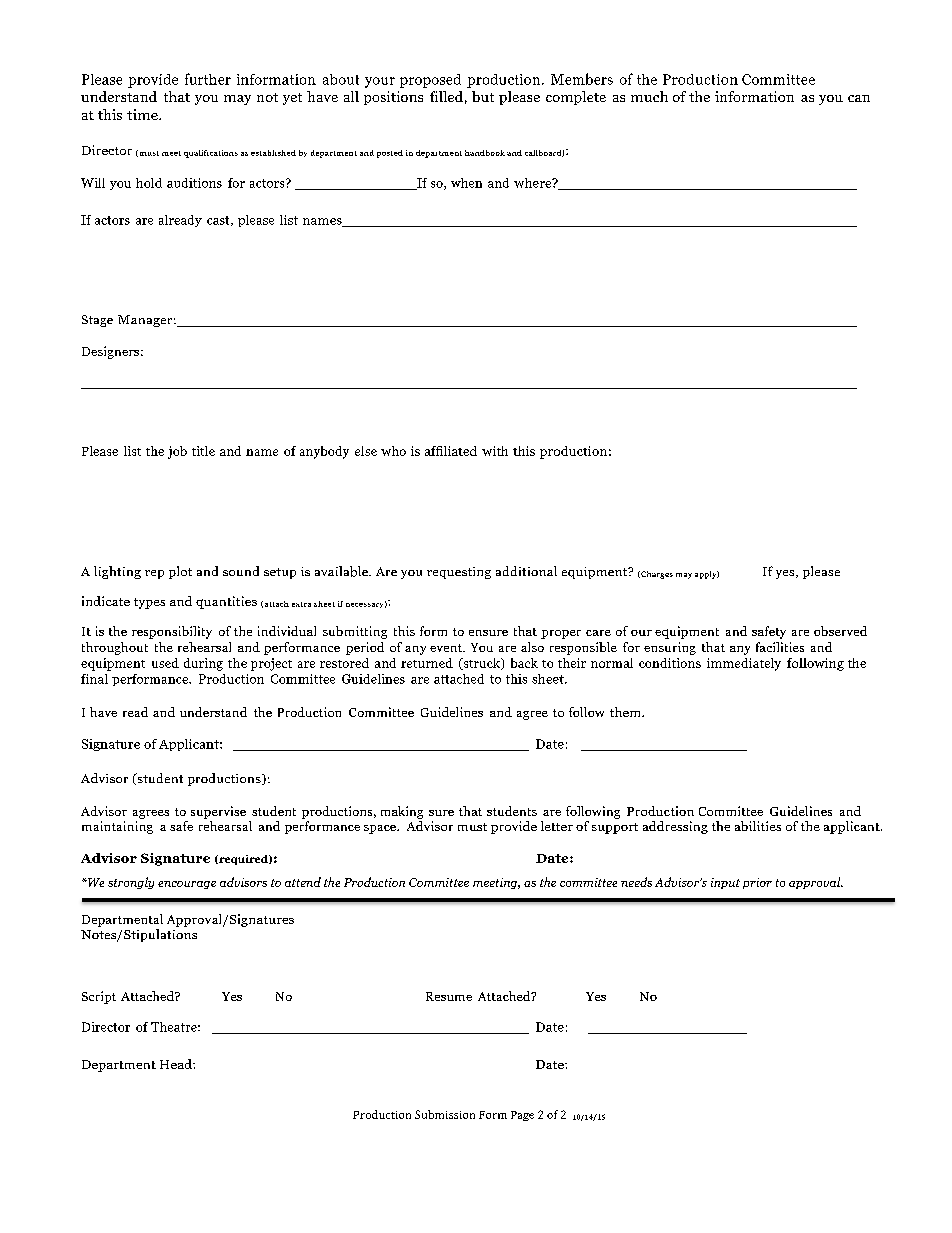 This screenshot has width=952, height=1233. What do you see at coordinates (483, 96) in the screenshot?
I see `but` at bounding box center [483, 96].
